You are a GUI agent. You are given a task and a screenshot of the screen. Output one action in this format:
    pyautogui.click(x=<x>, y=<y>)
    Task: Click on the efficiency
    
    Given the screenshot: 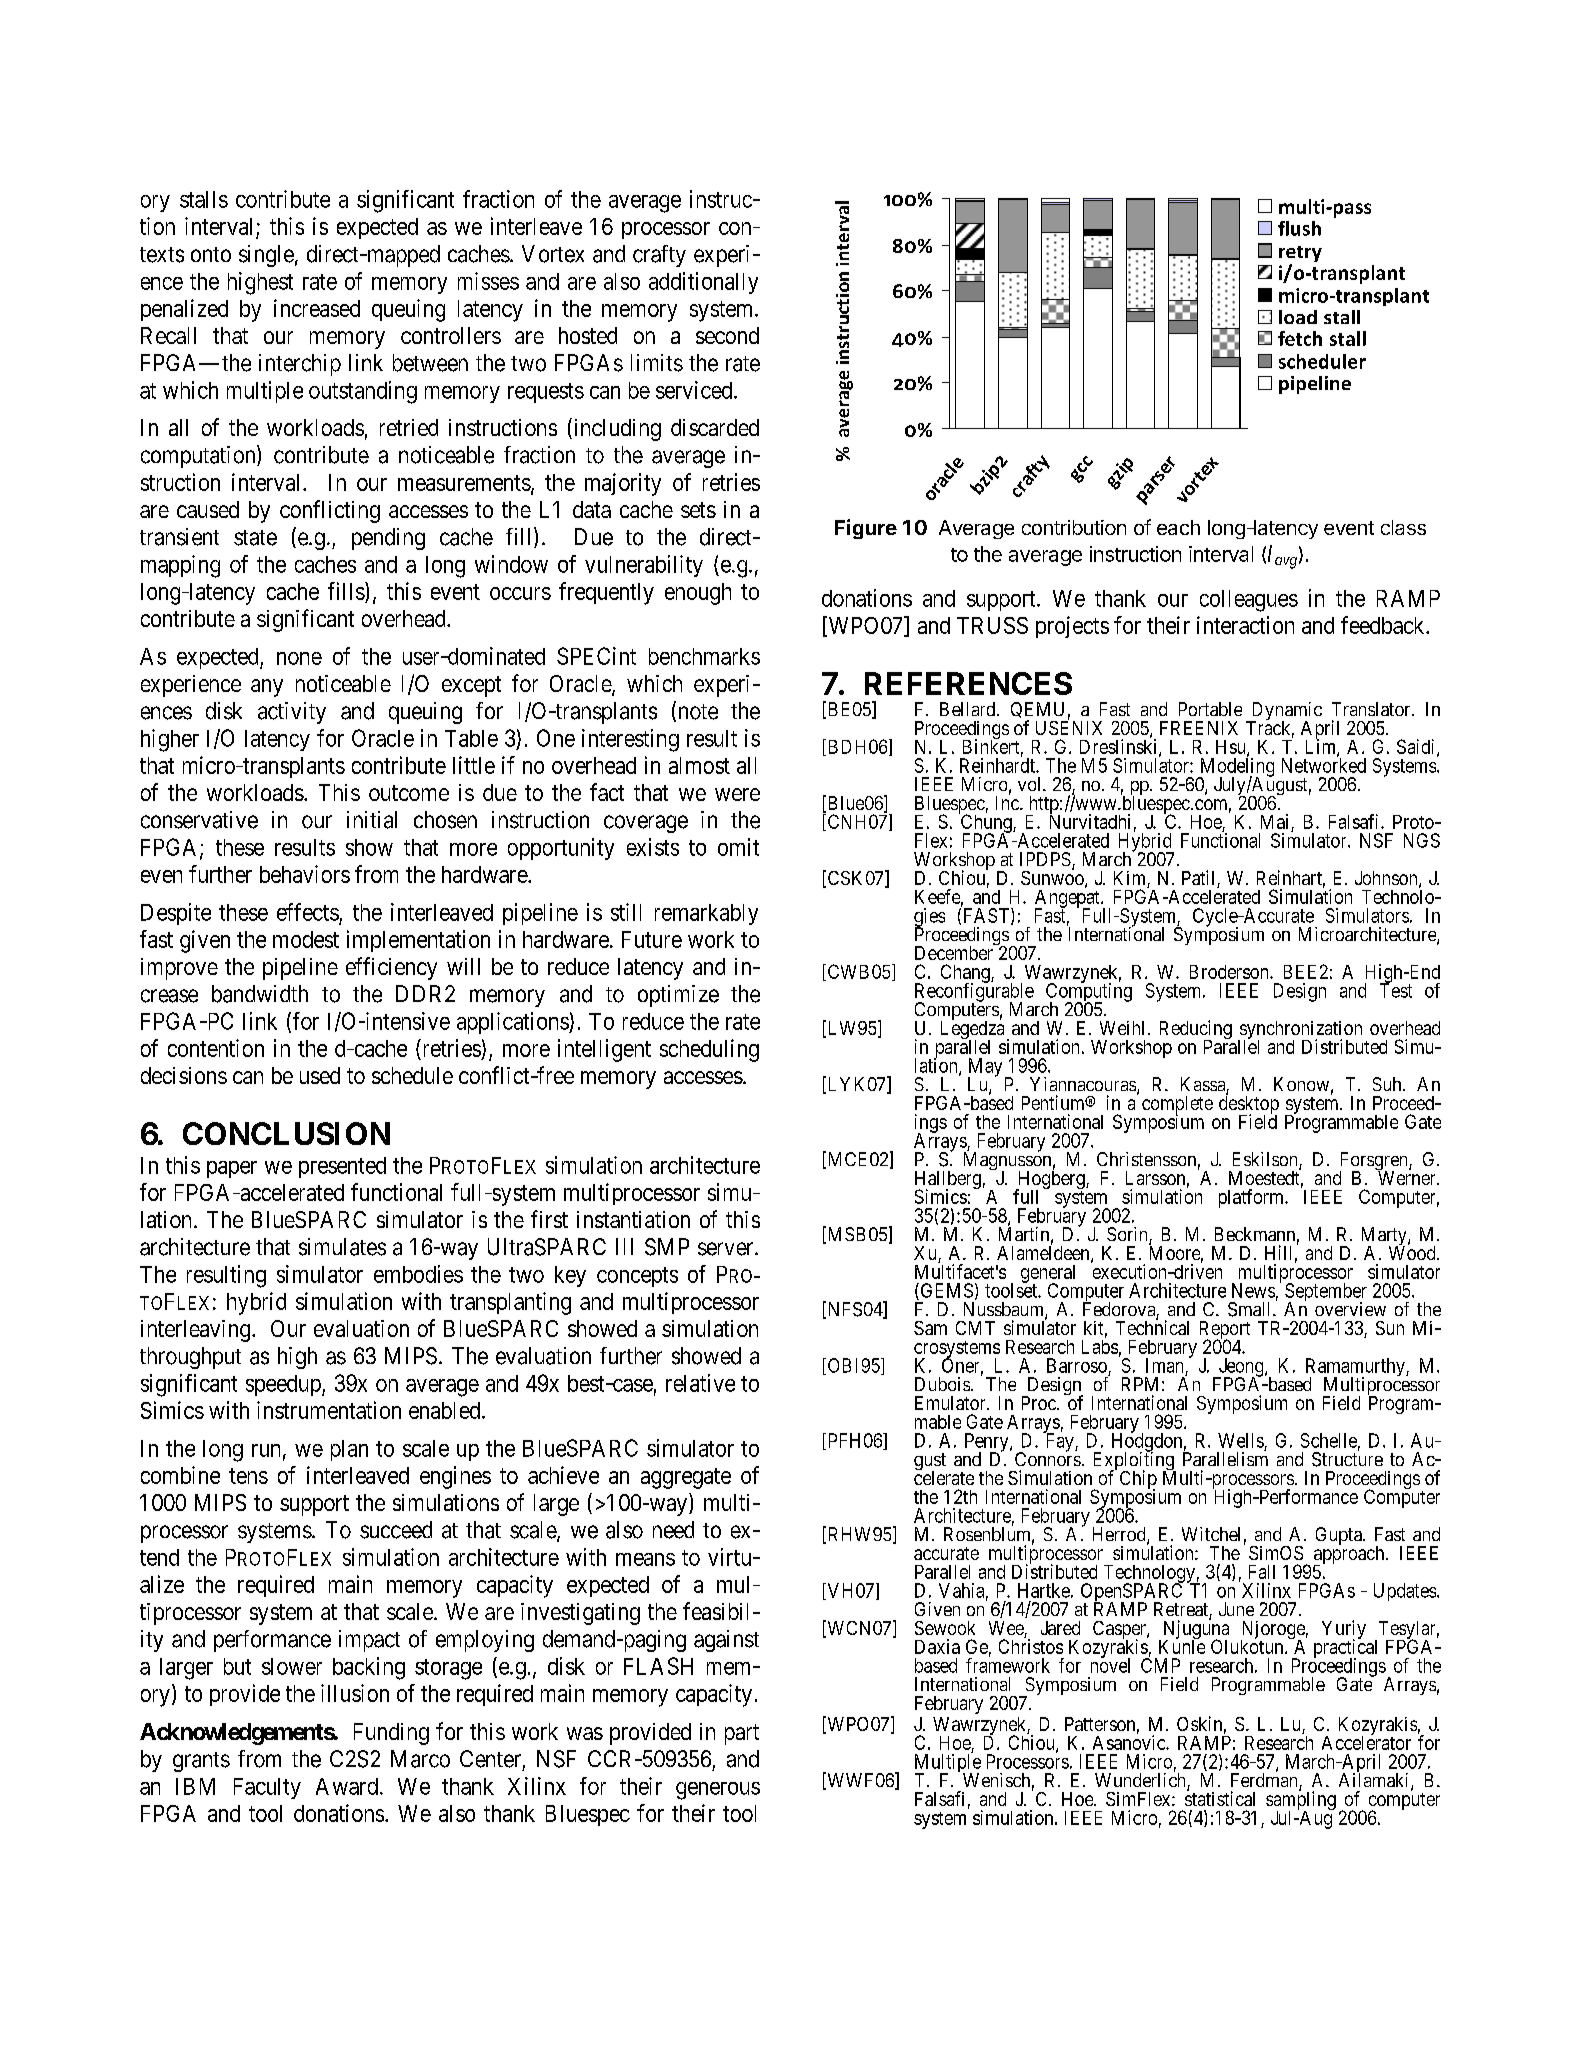 What is the action you would take?
    pyautogui.click(x=391, y=968)
